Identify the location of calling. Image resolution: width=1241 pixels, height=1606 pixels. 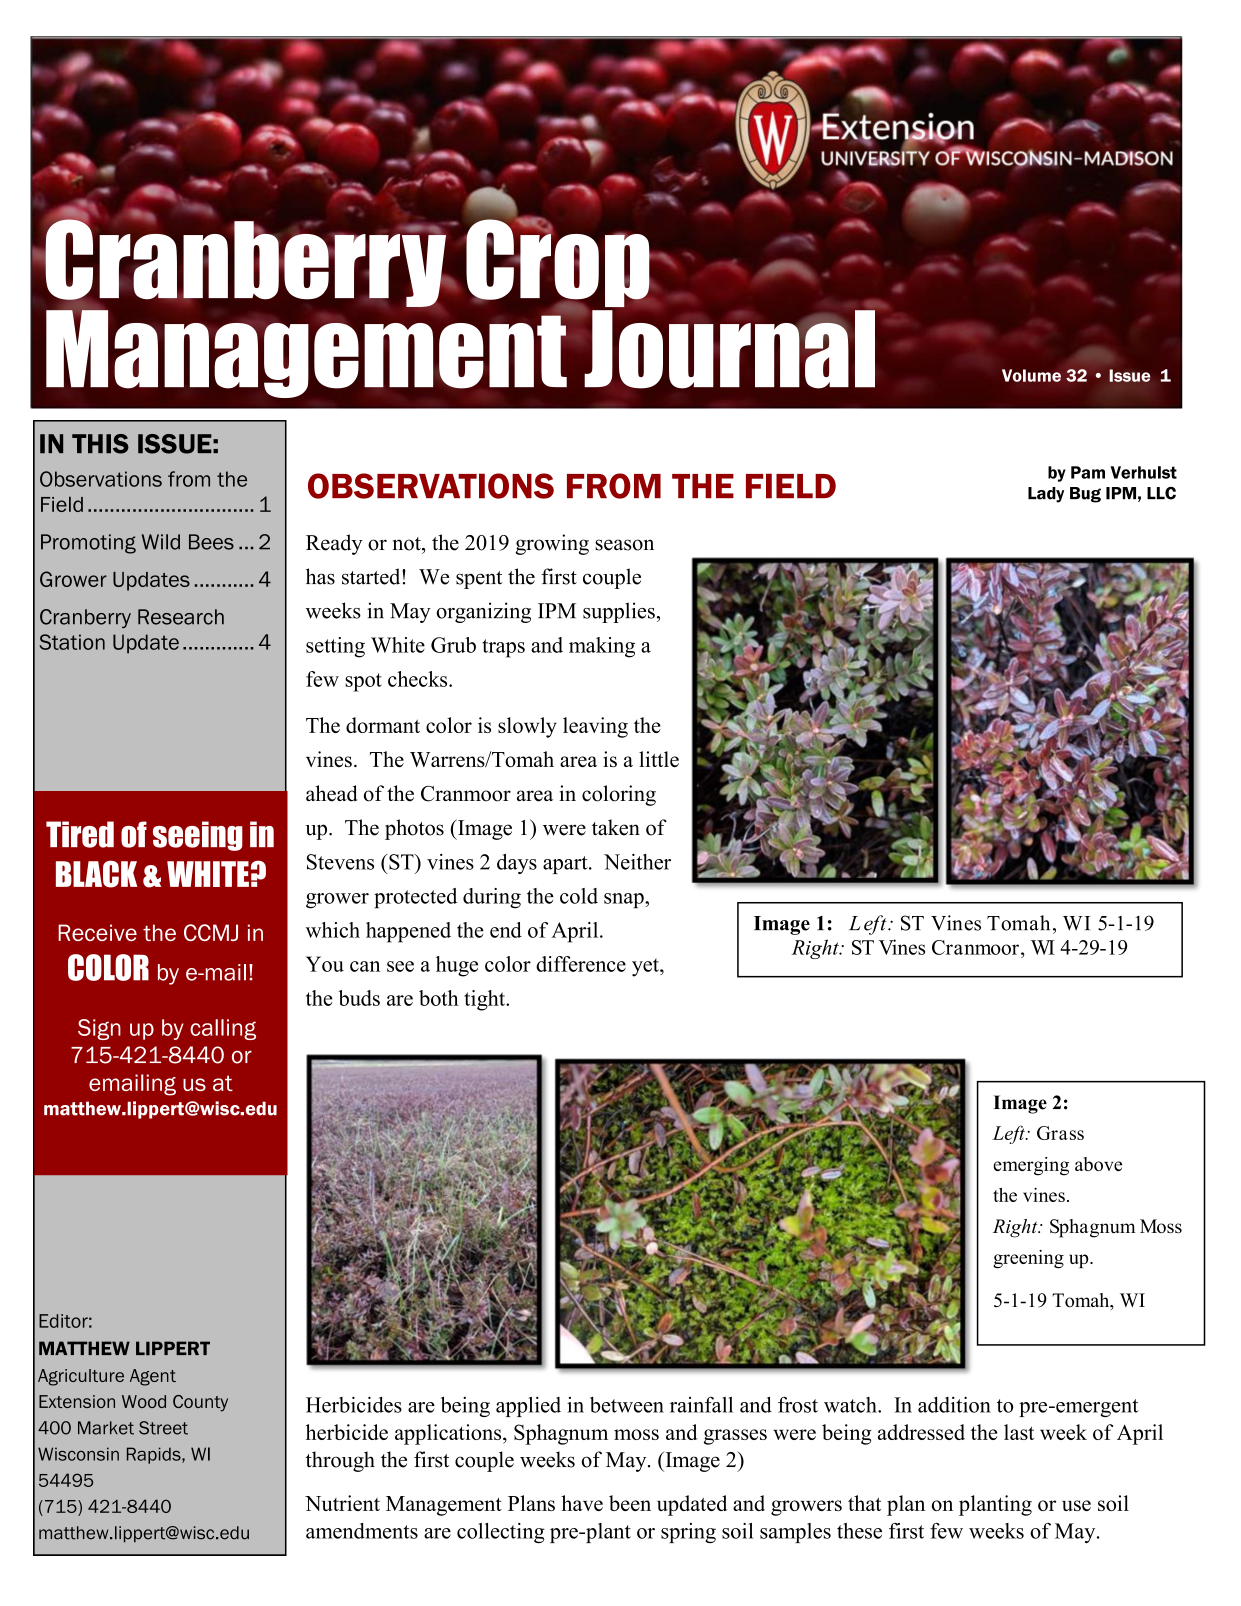
(223, 1029).
